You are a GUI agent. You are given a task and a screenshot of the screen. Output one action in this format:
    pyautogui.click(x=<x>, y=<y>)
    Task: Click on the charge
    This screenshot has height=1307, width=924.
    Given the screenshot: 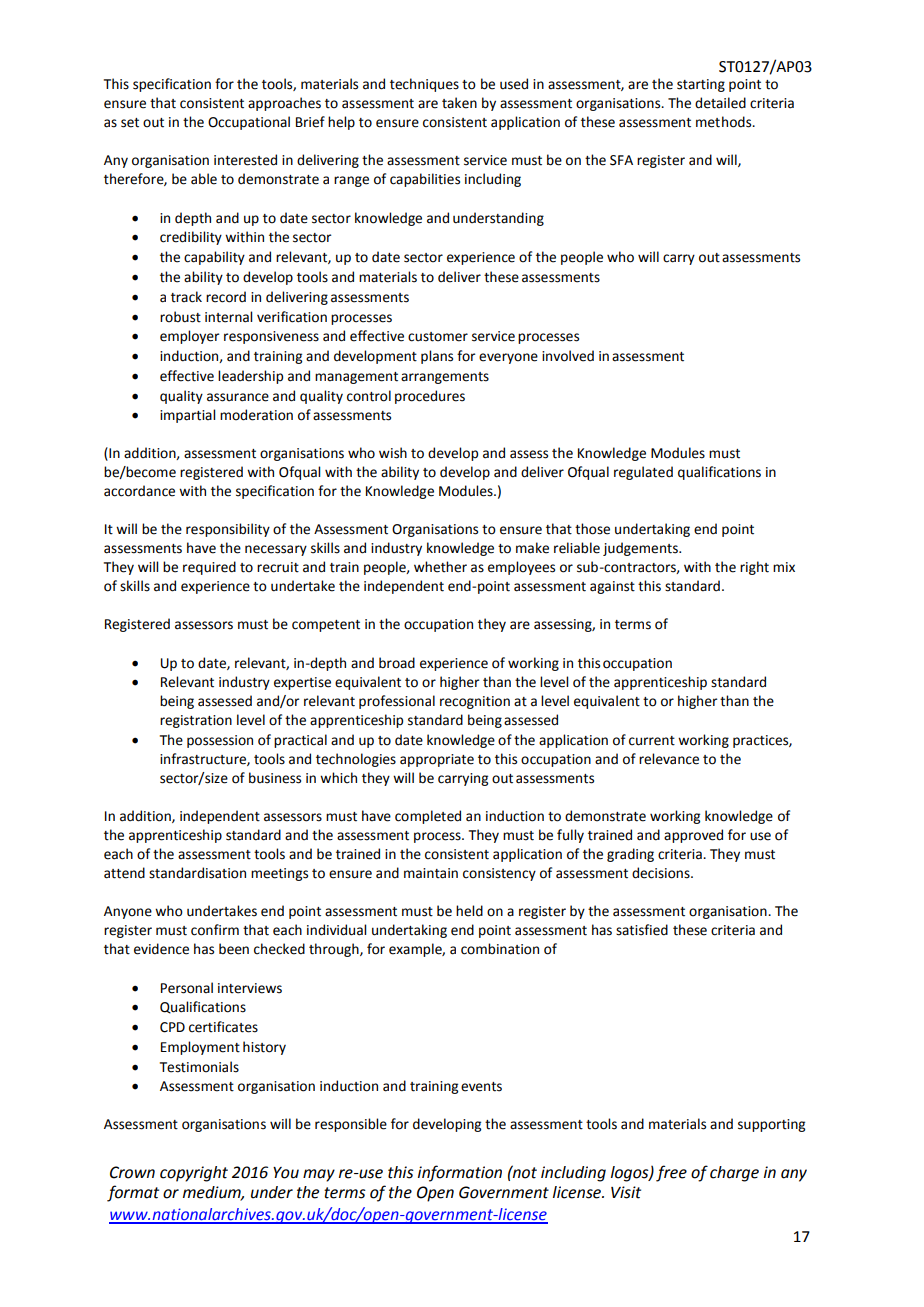 What is the action you would take?
    pyautogui.click(x=734, y=1174)
